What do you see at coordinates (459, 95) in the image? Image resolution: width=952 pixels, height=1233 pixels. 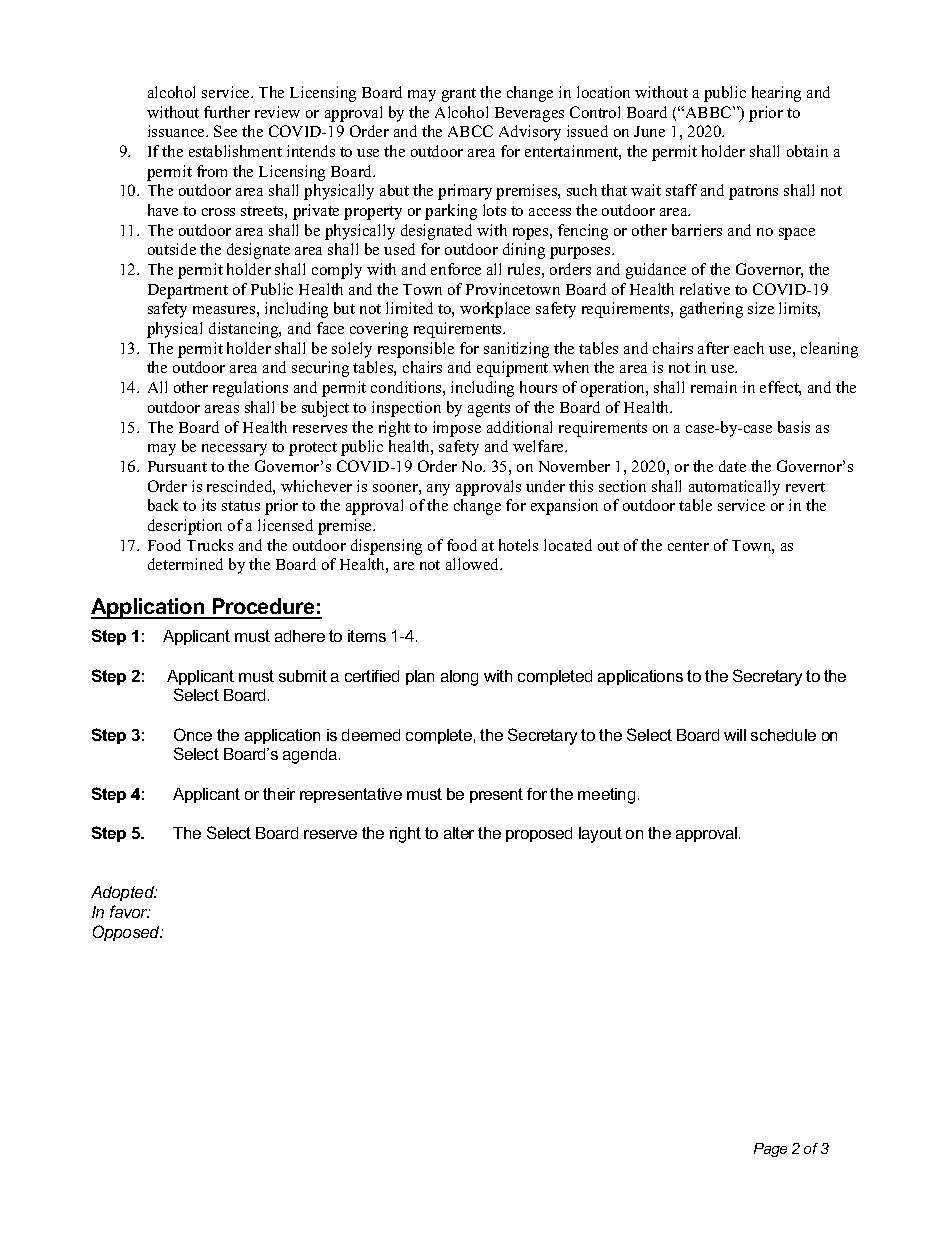 I see `grant` at bounding box center [459, 95].
